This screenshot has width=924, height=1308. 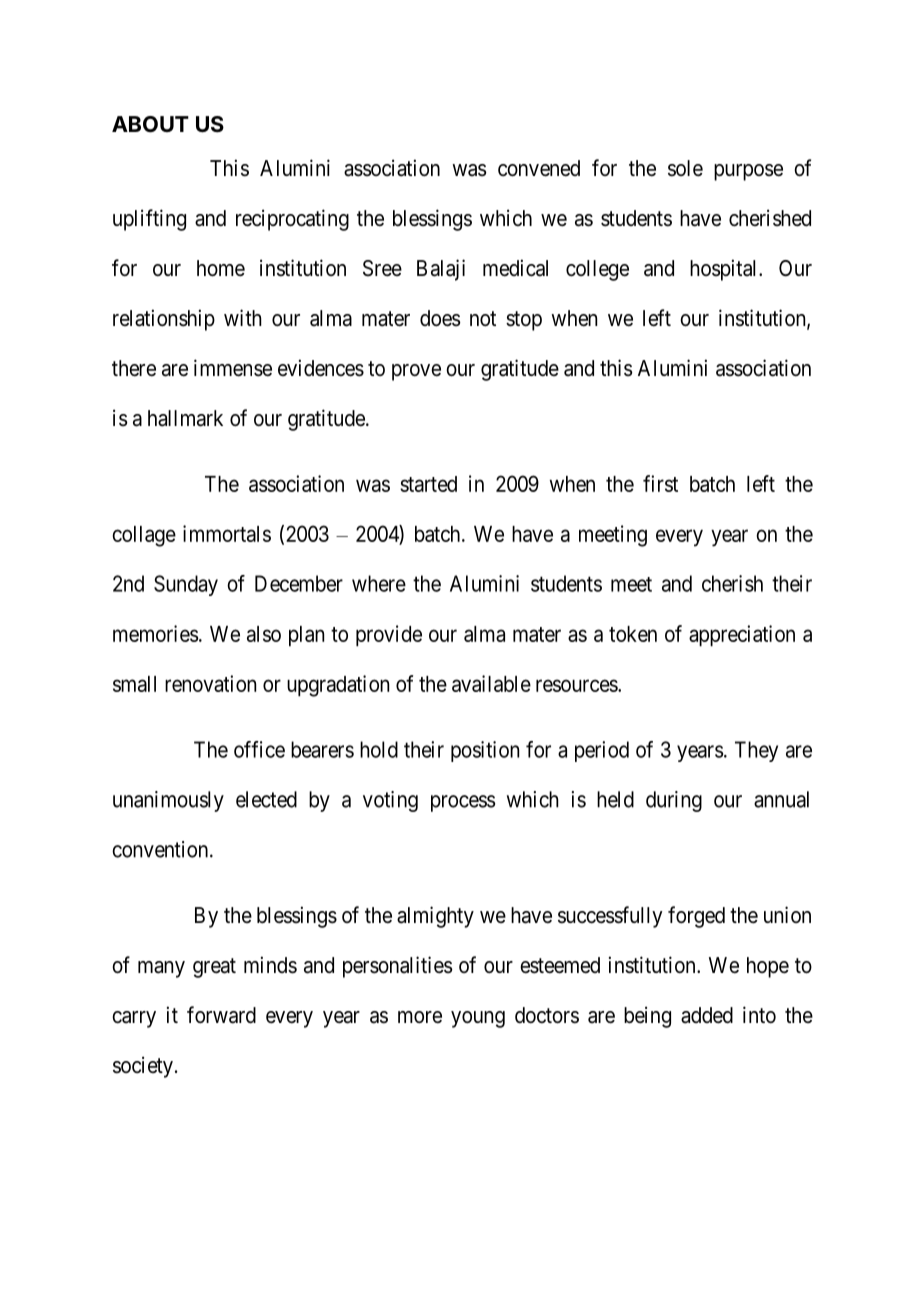 What do you see at coordinates (756, 751) in the screenshot?
I see `They` at bounding box center [756, 751].
